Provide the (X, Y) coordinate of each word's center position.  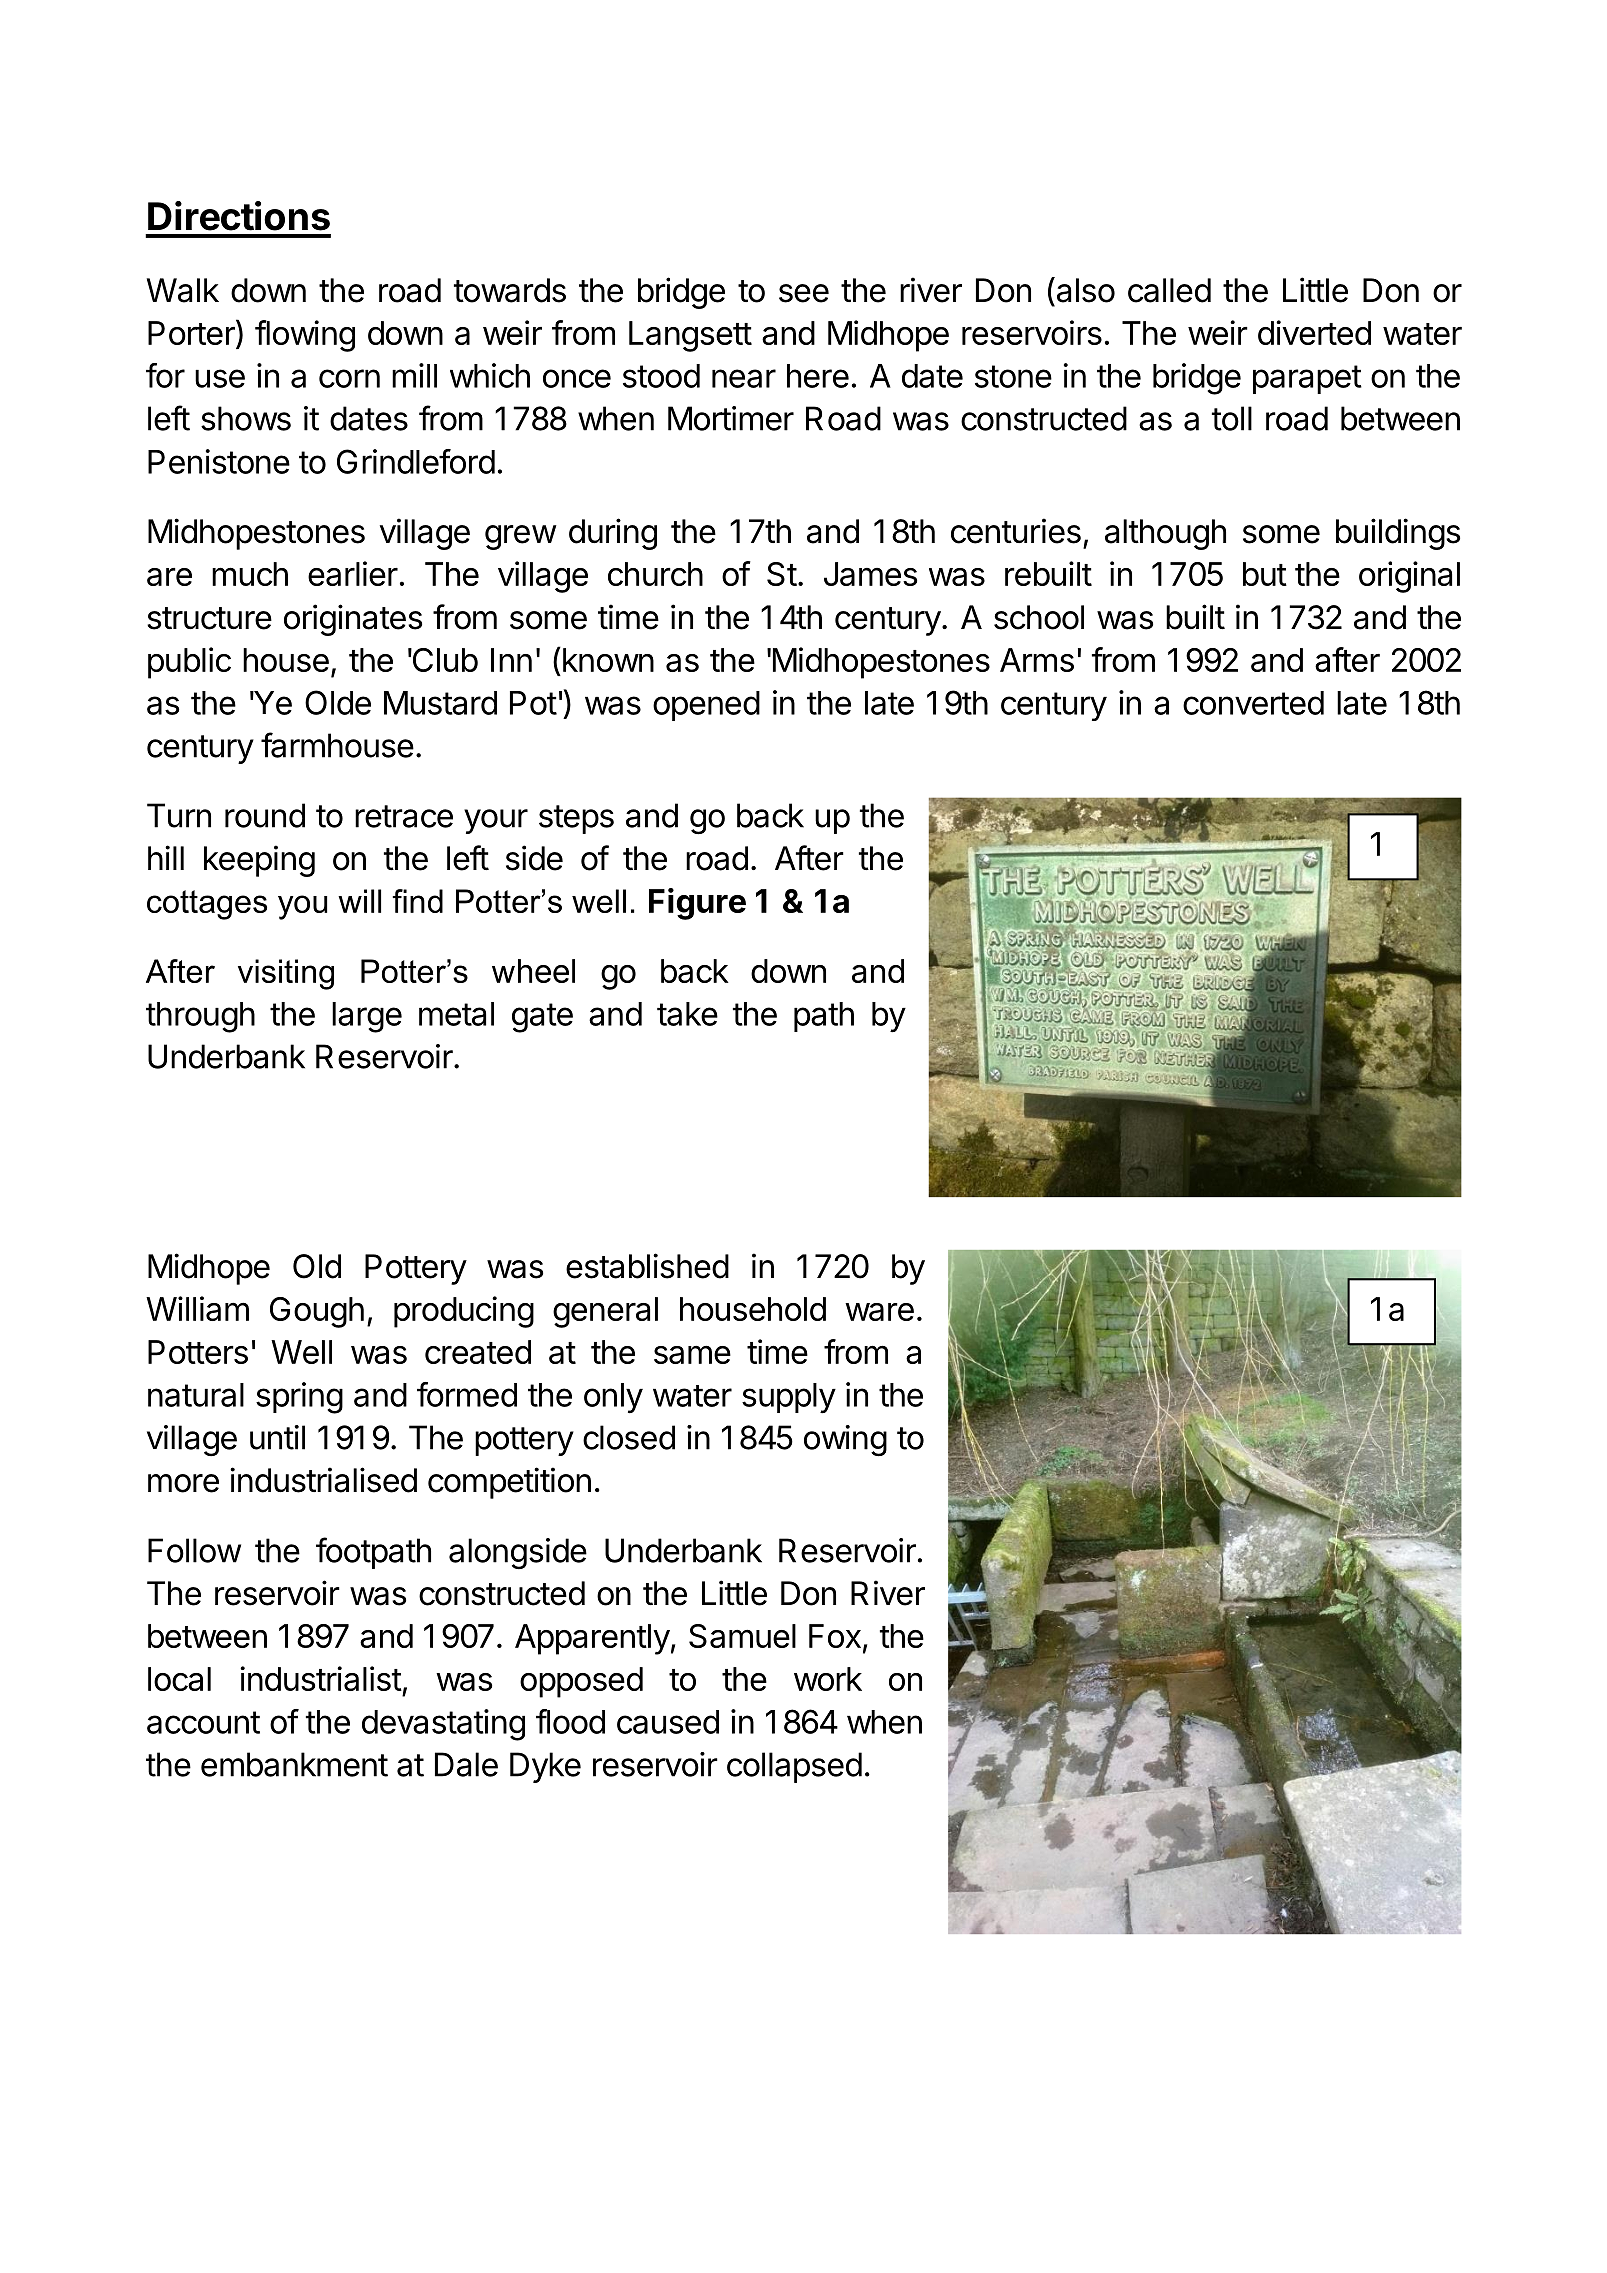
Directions (239, 216)
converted (1253, 703)
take (687, 1014)
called (1169, 290)
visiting (286, 974)
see (804, 293)
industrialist (321, 1678)
